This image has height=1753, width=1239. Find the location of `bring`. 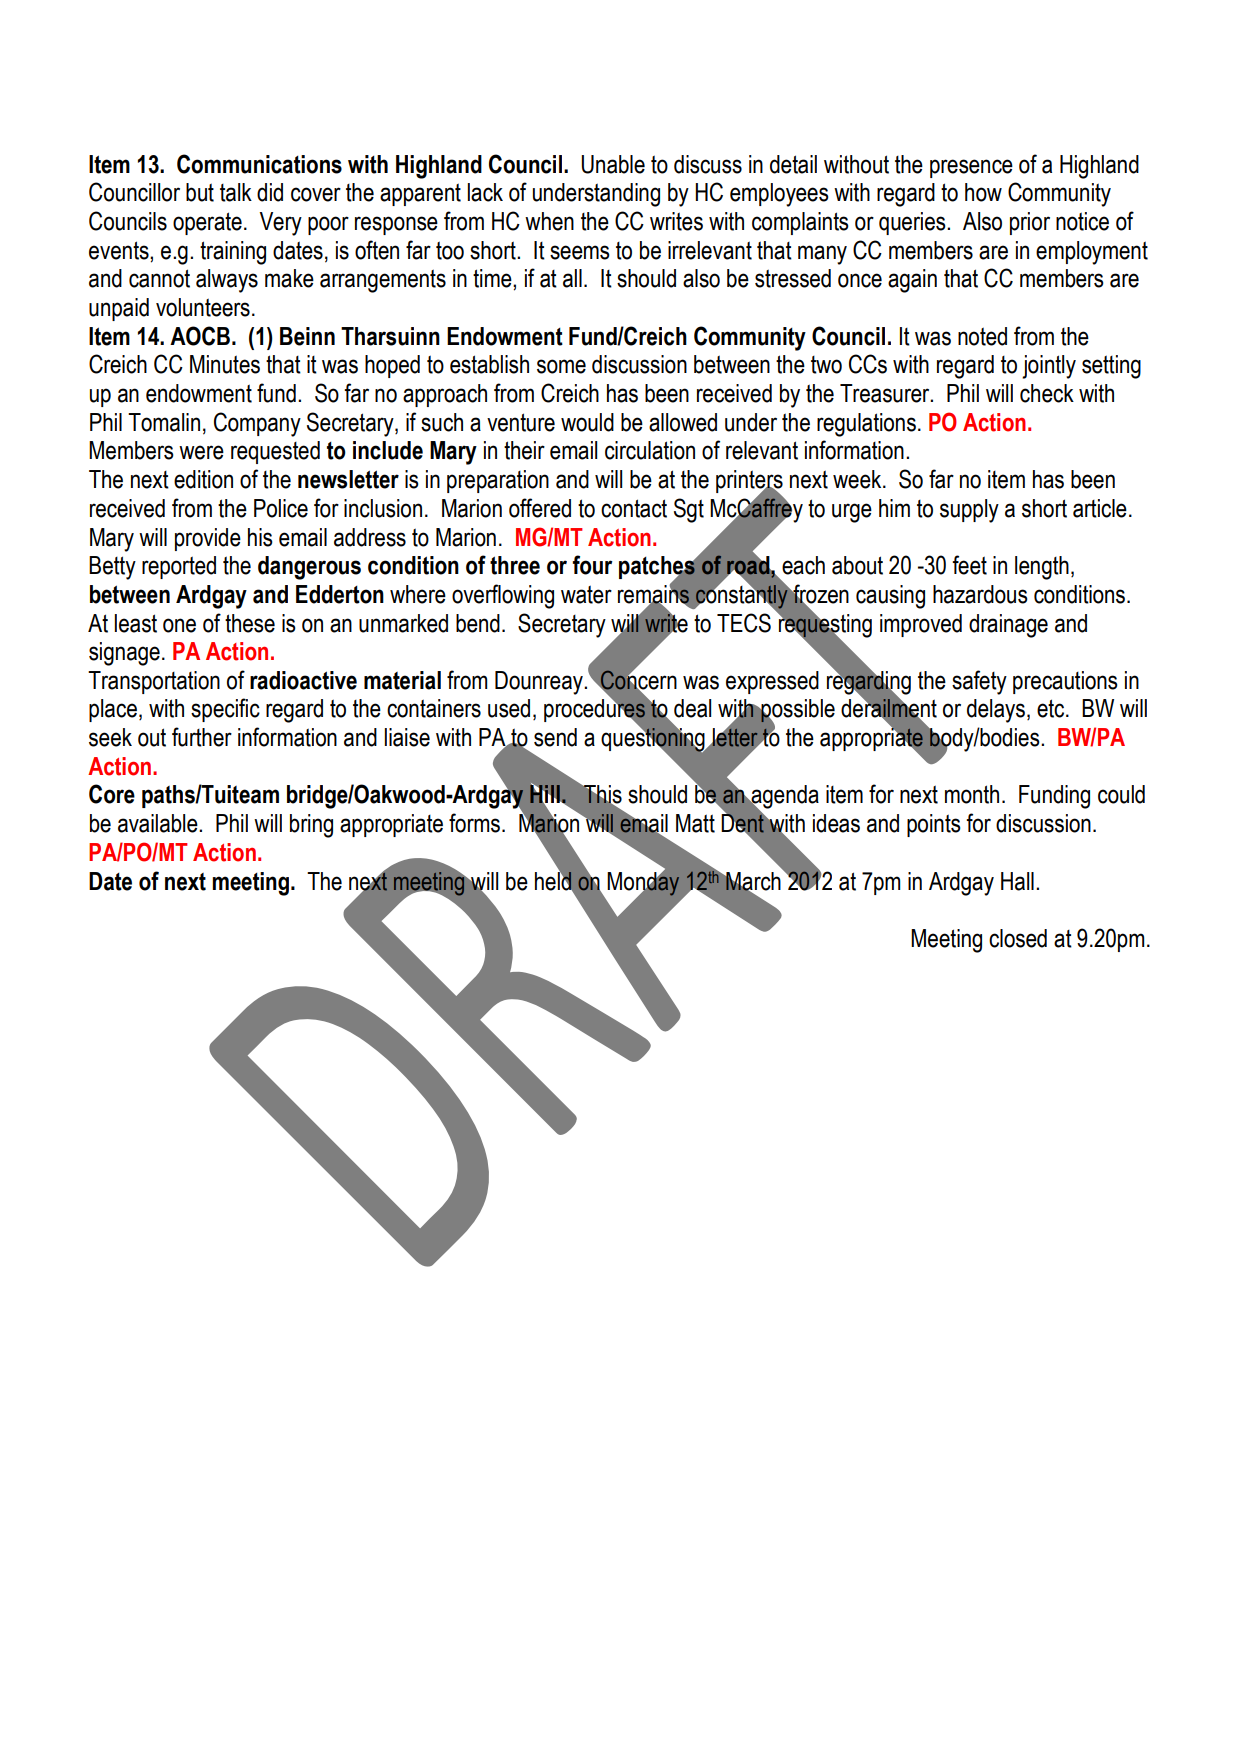

bring is located at coordinates (311, 826).
